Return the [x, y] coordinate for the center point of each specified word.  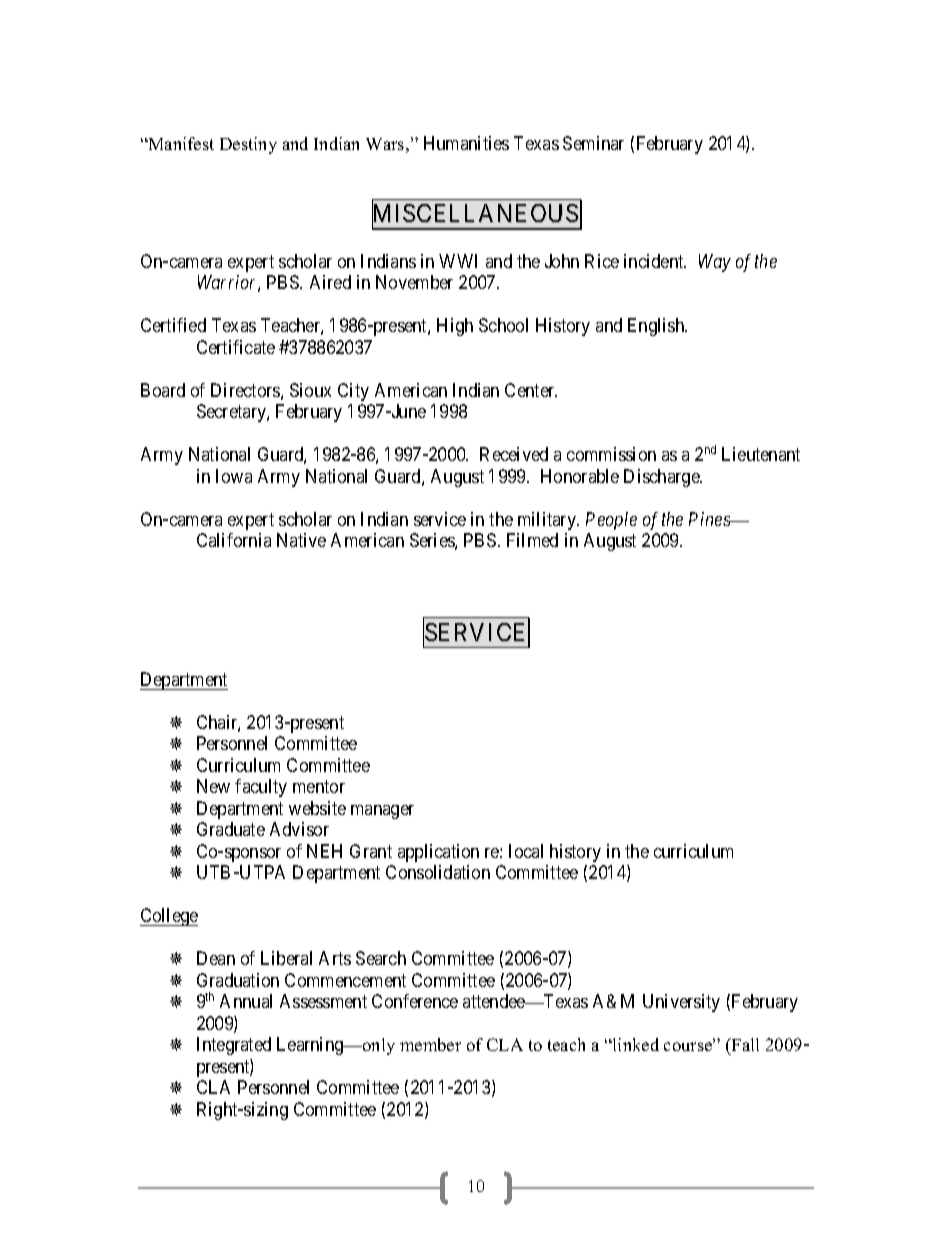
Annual [246, 1001]
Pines [710, 519]
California [234, 540]
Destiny [248, 145]
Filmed [532, 540]
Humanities [466, 143]
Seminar [593, 143]
